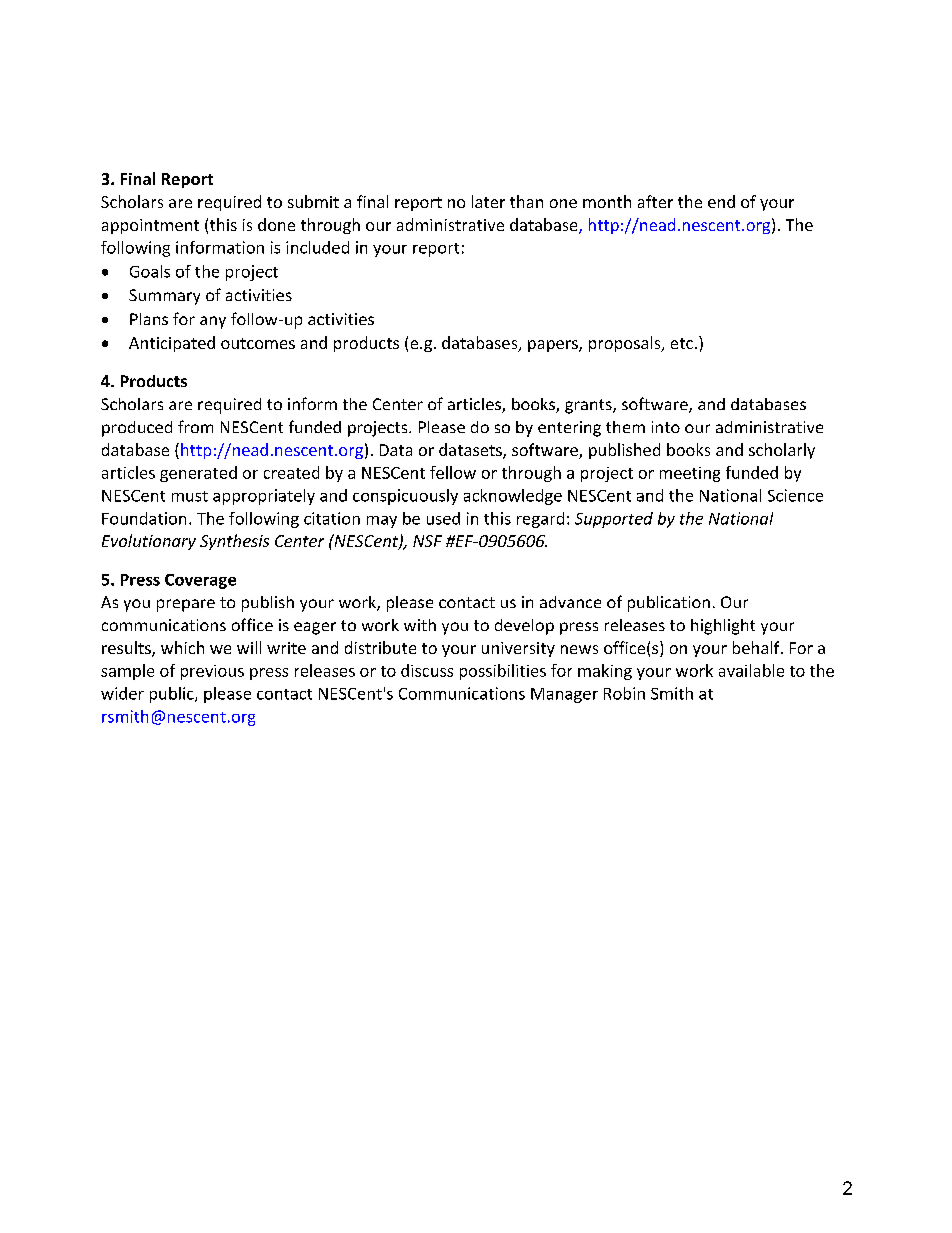 The image size is (952, 1233). Describe the element at coordinates (721, 201) in the page. I see `end` at that location.
